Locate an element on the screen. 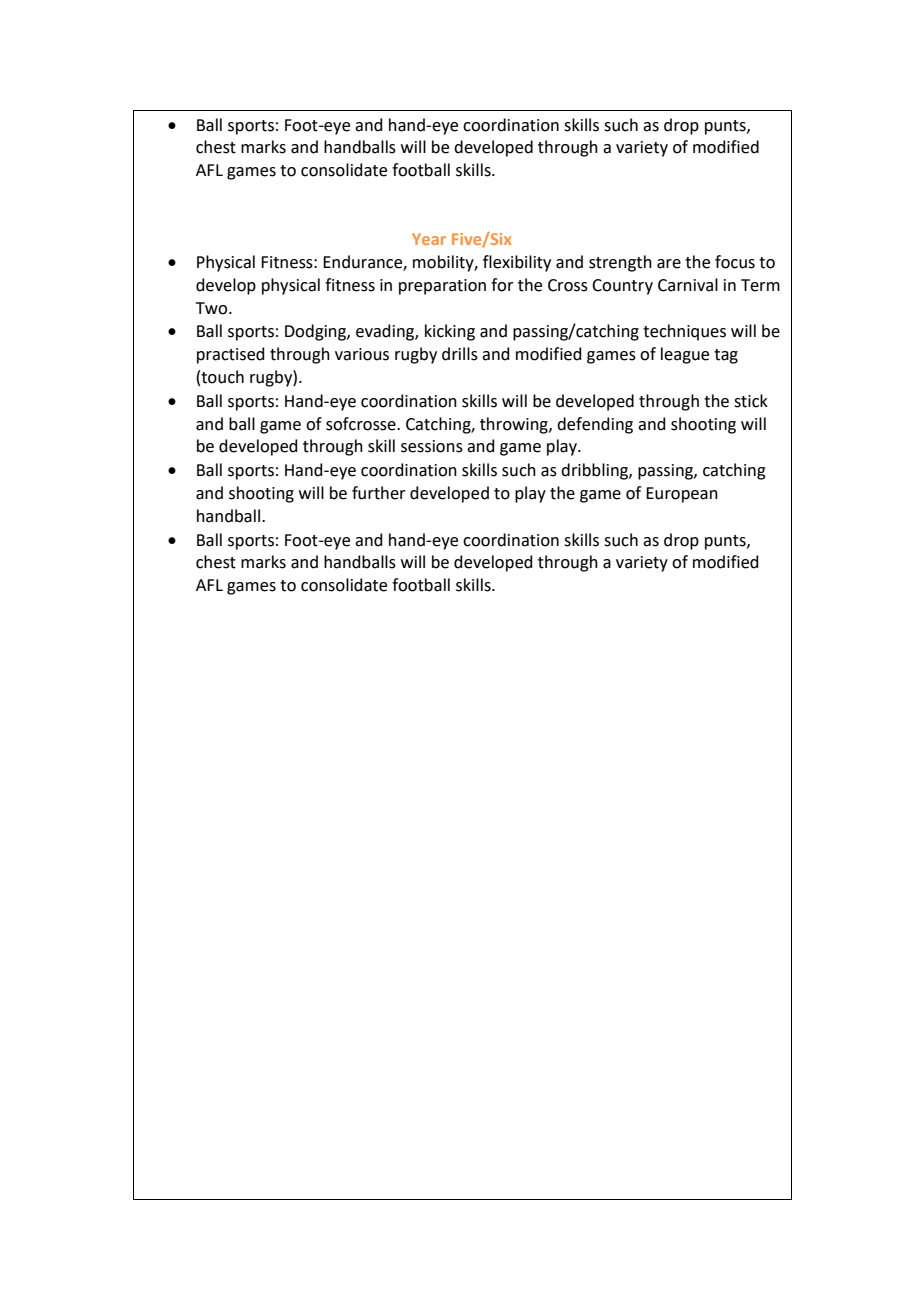 The height and width of the screenshot is (1309, 924). sessions is located at coordinates (432, 446).
